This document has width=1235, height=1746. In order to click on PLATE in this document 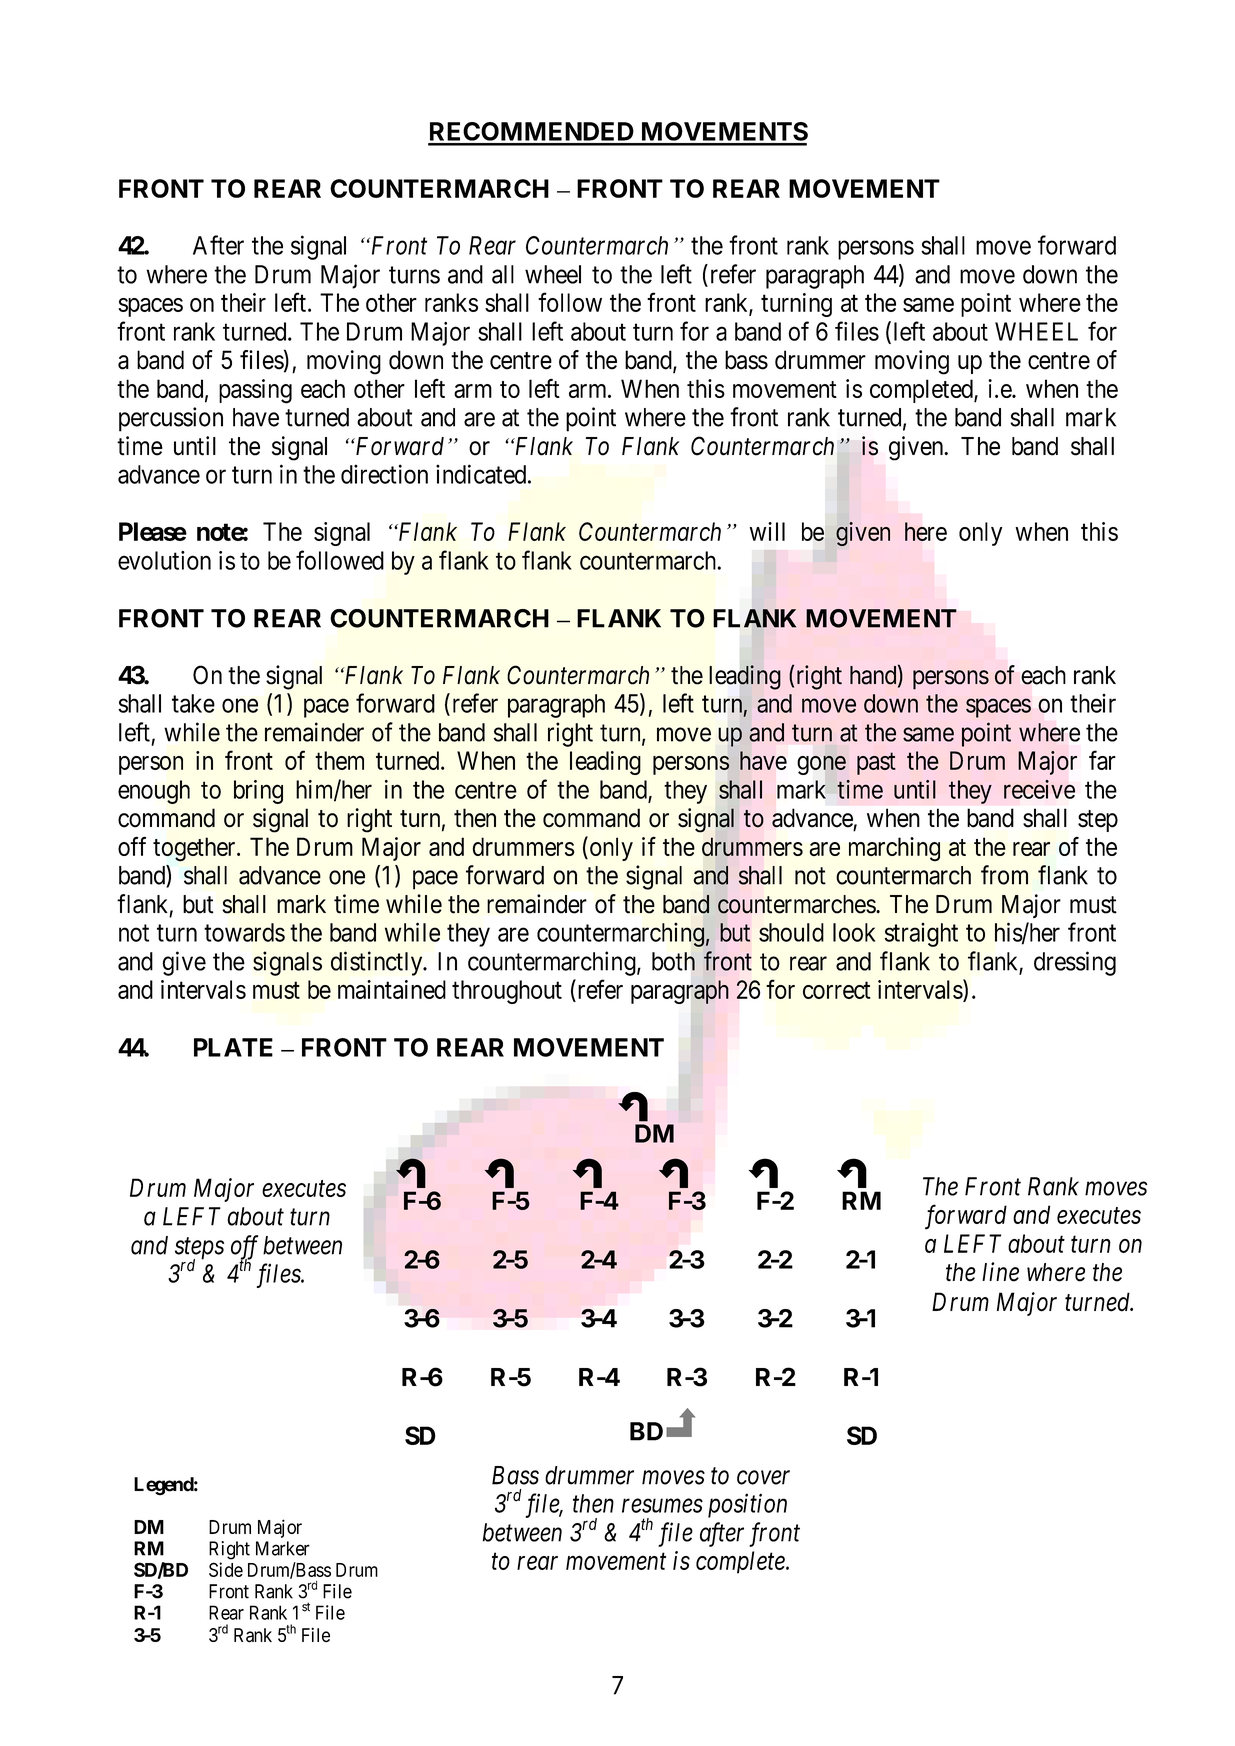, I will do `click(233, 1047)`.
